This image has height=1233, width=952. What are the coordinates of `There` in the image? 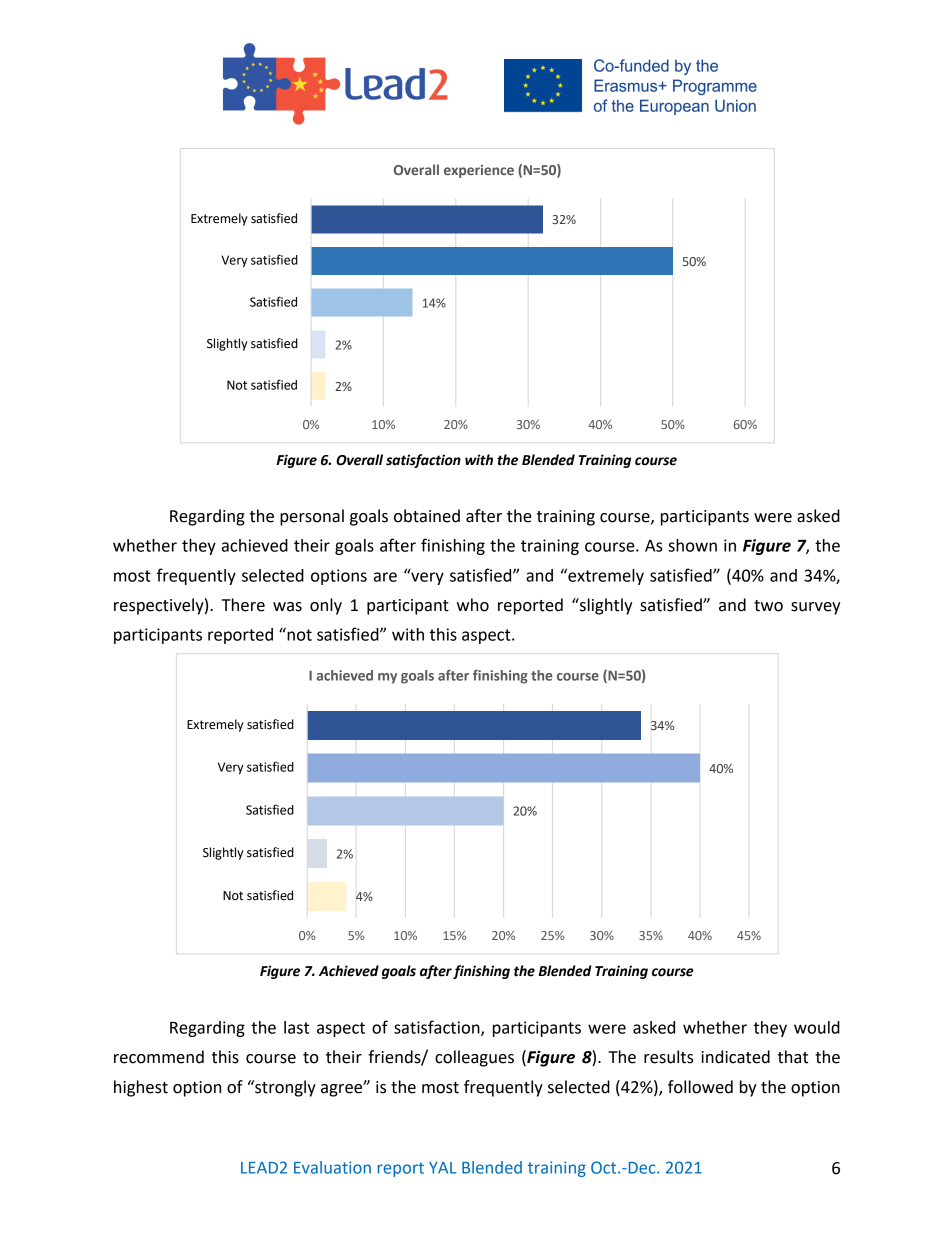 It's located at (243, 605).
